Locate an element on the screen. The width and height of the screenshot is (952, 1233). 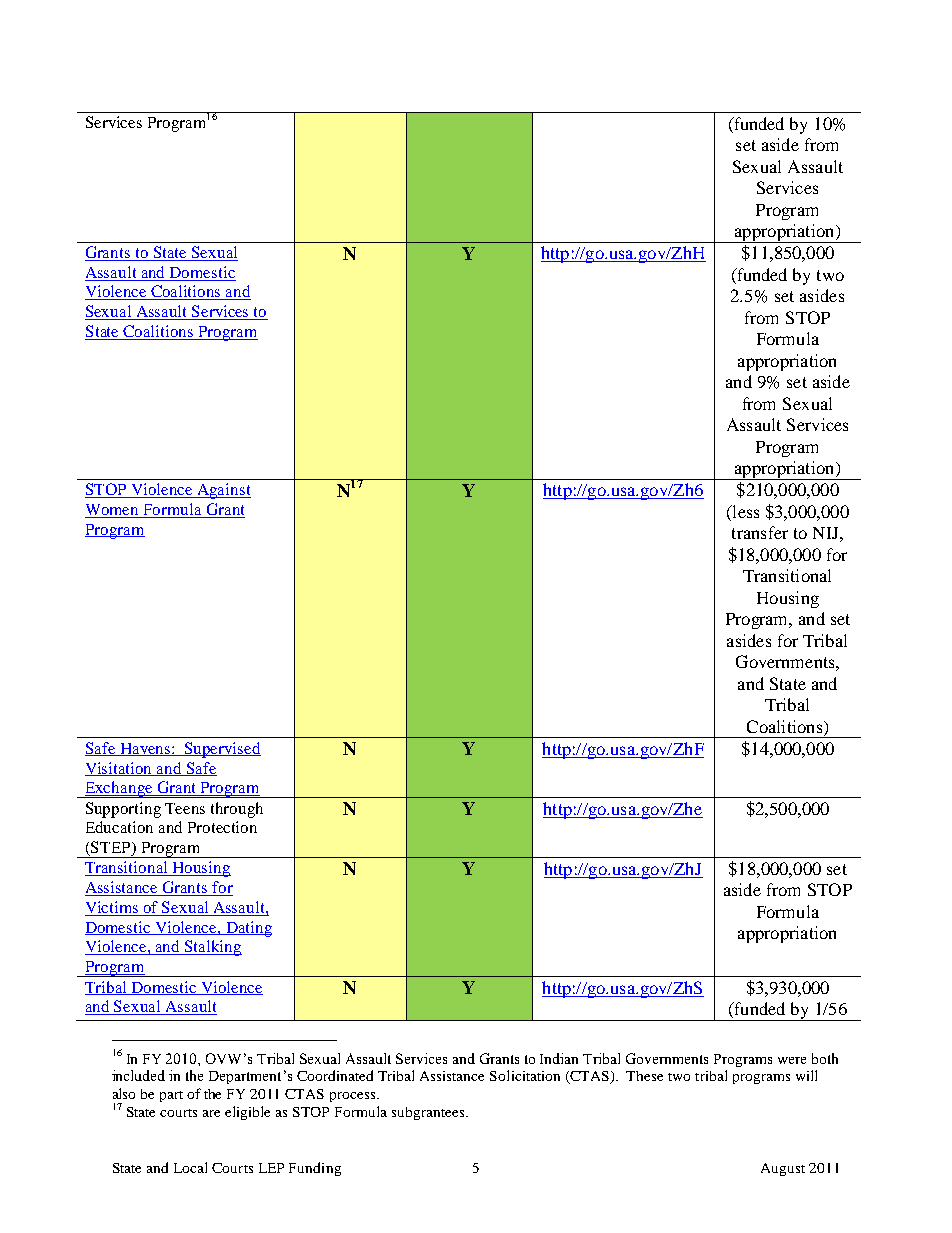
were is located at coordinates (792, 1060).
